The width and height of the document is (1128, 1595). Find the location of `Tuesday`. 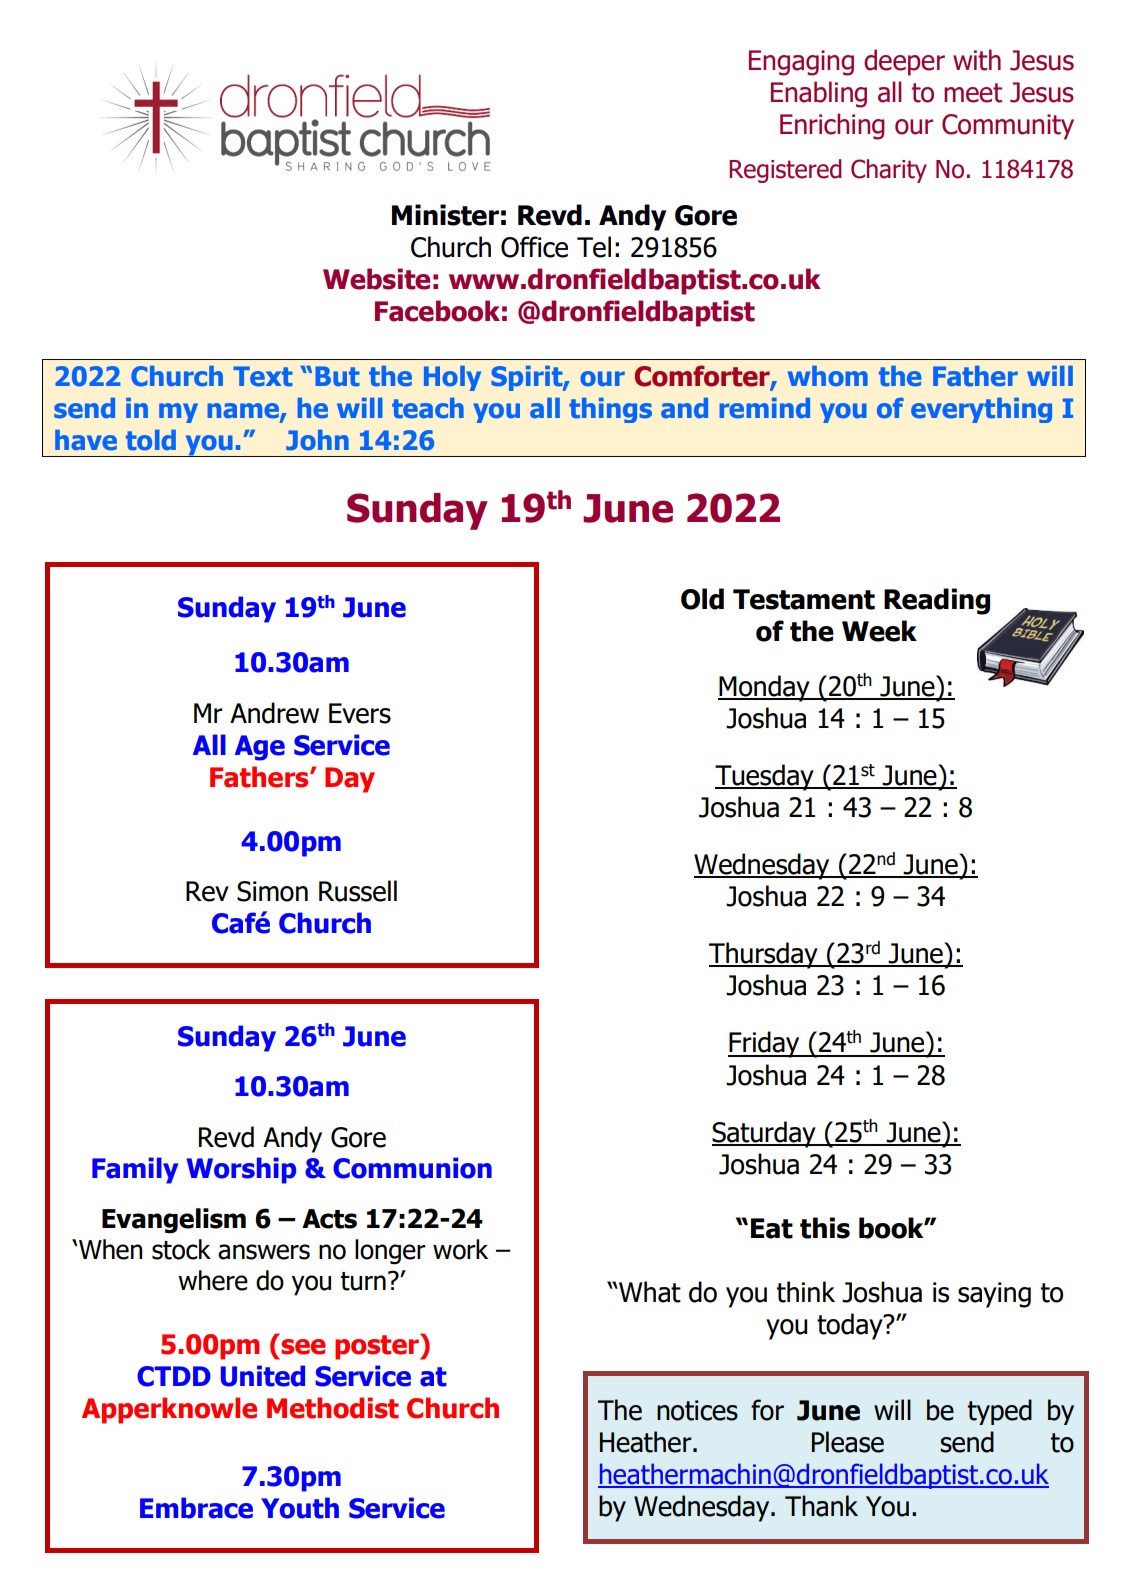

Tuesday is located at coordinates (765, 777).
